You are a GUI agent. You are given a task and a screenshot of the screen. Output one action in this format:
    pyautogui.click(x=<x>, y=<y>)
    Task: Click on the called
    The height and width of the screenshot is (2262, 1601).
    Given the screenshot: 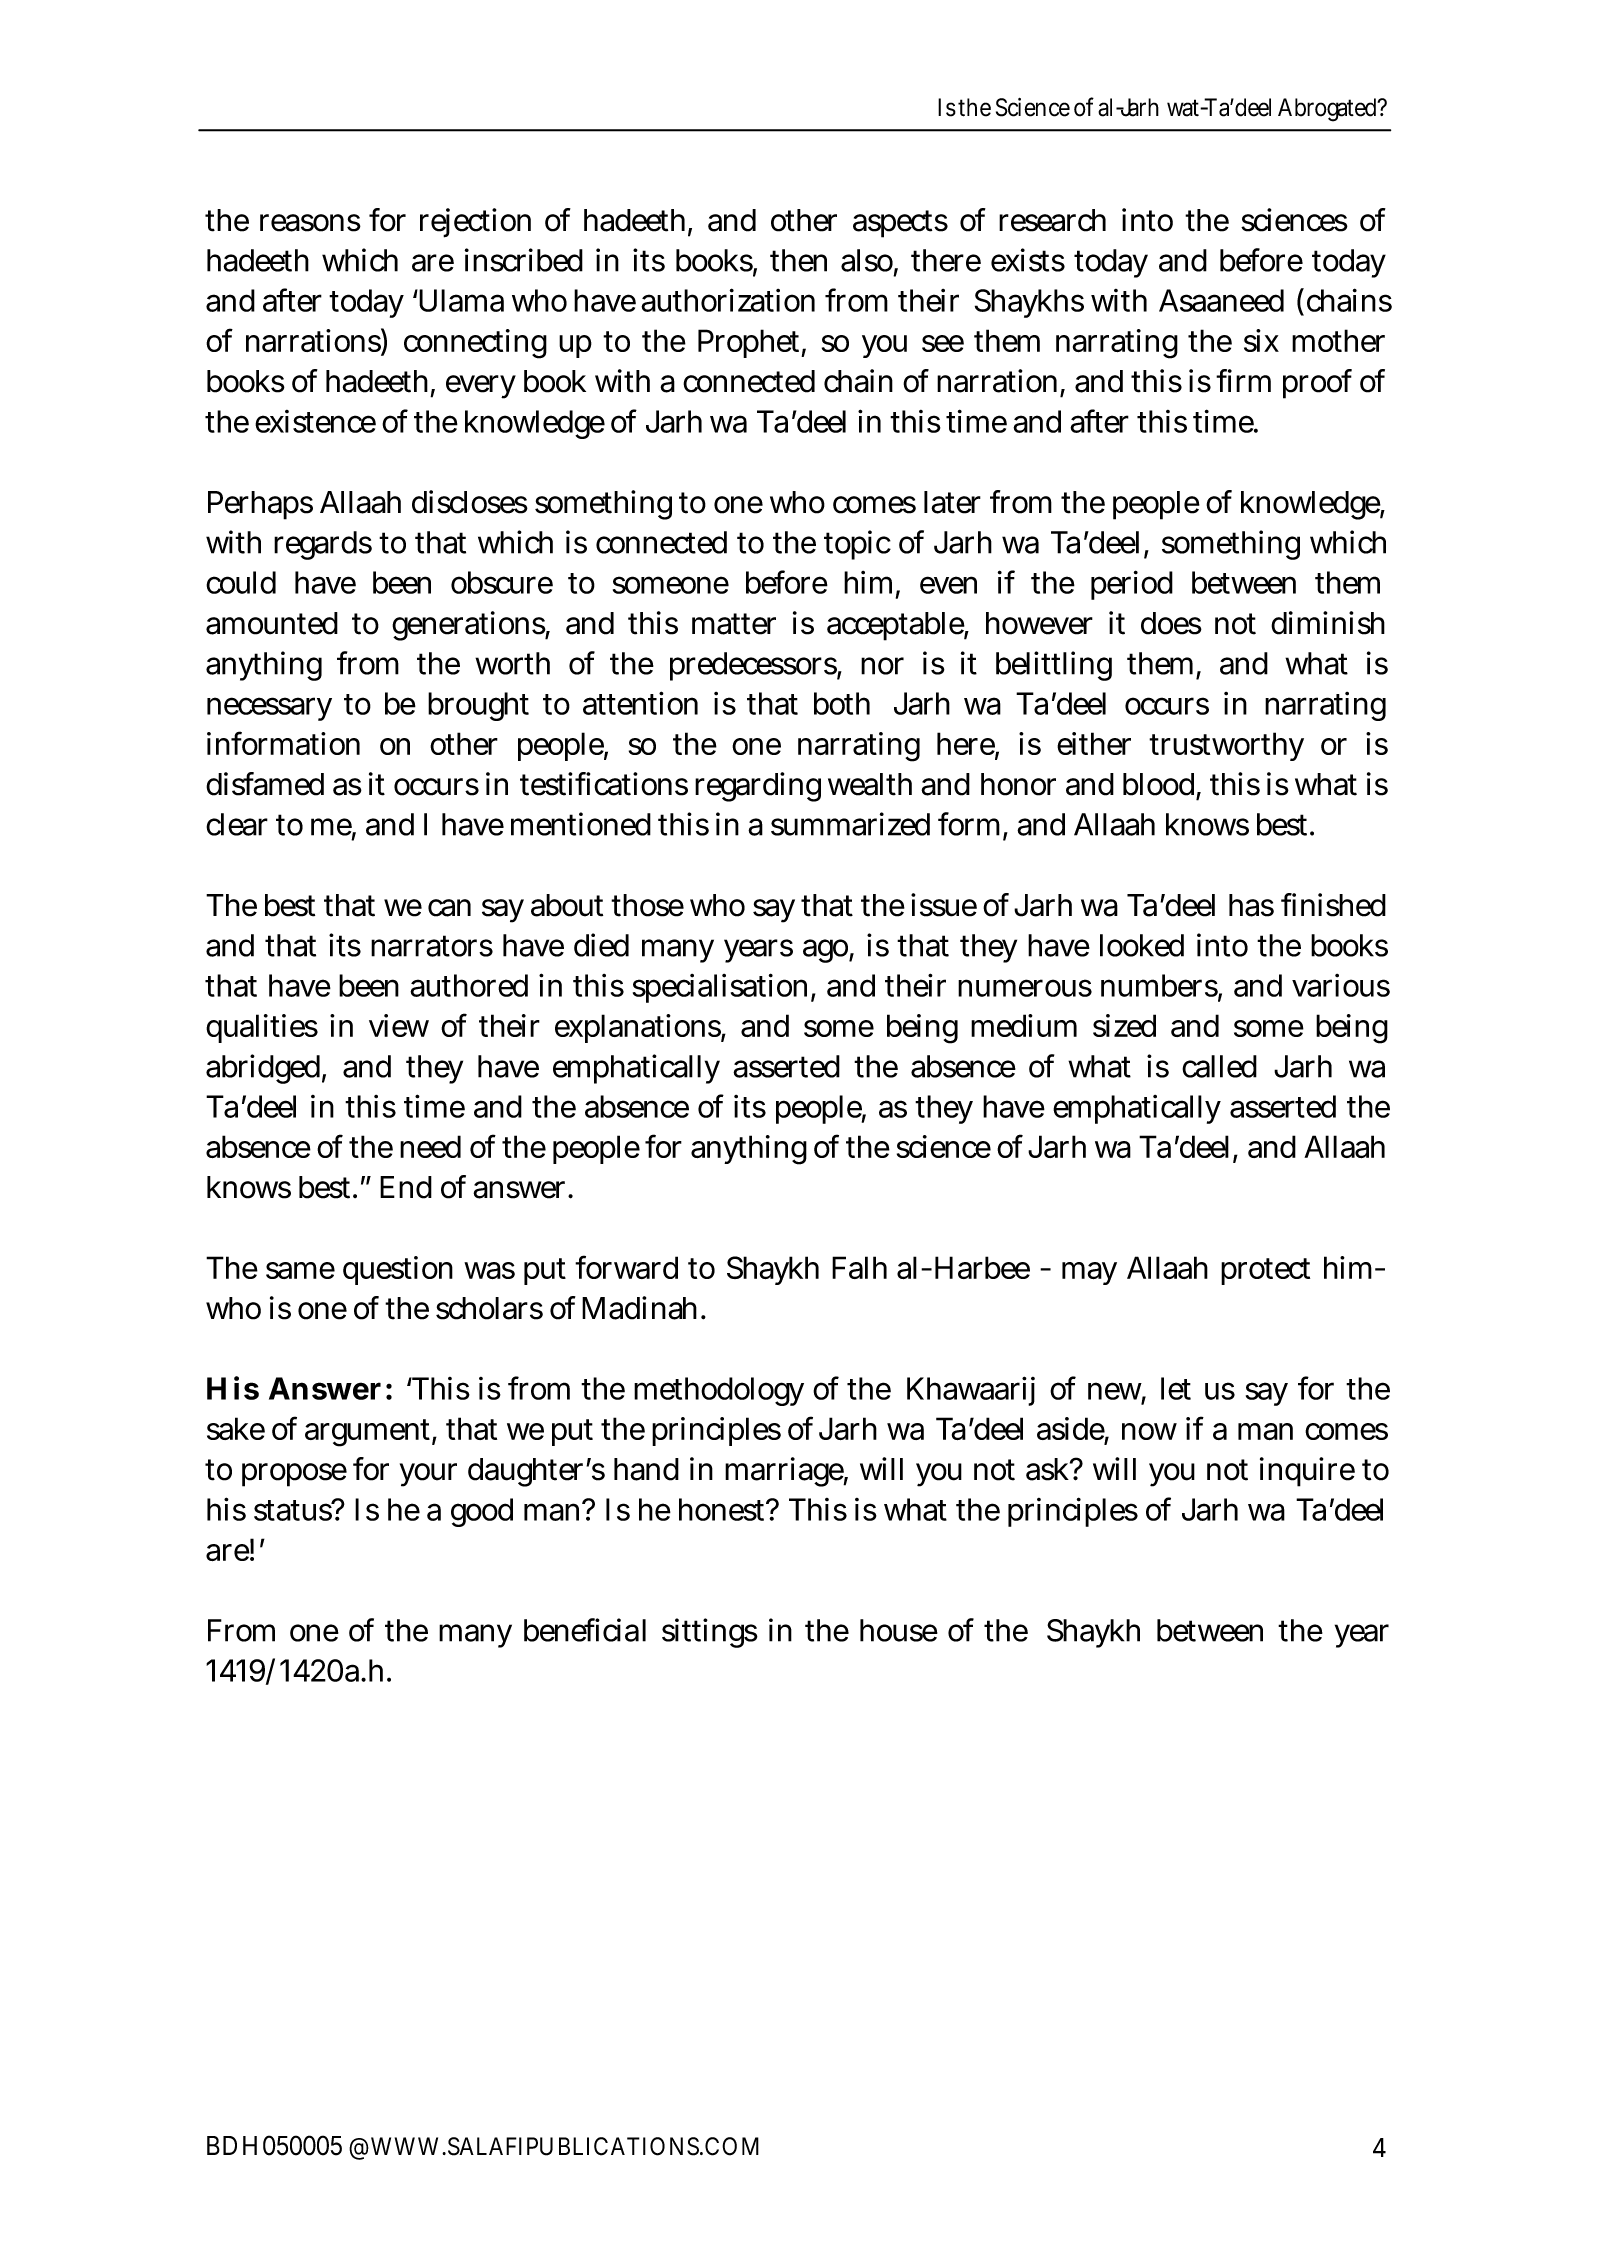 What is the action you would take?
    pyautogui.click(x=1219, y=1066)
